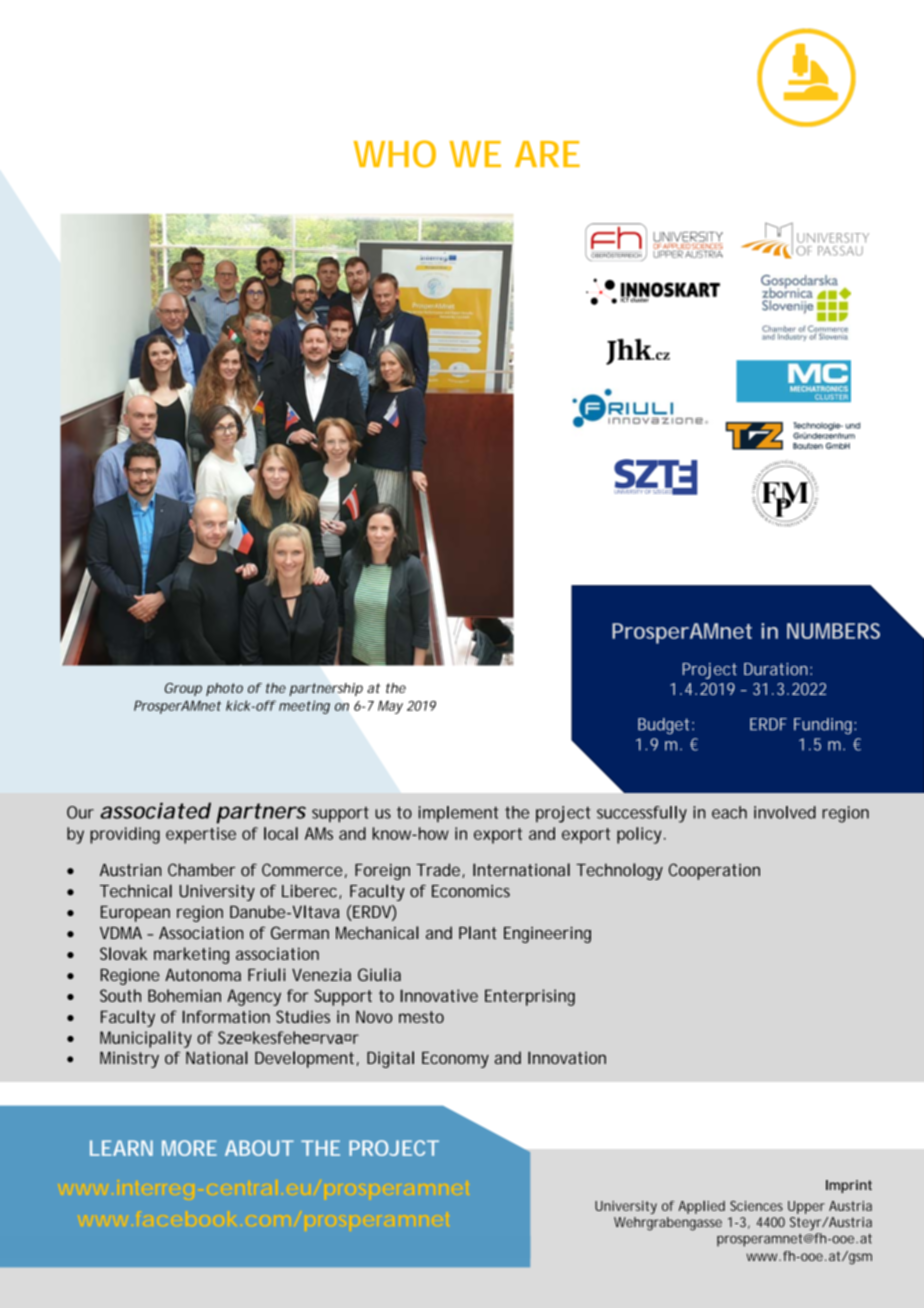  What do you see at coordinates (547, 154) in the screenshot?
I see `ARE` at bounding box center [547, 154].
